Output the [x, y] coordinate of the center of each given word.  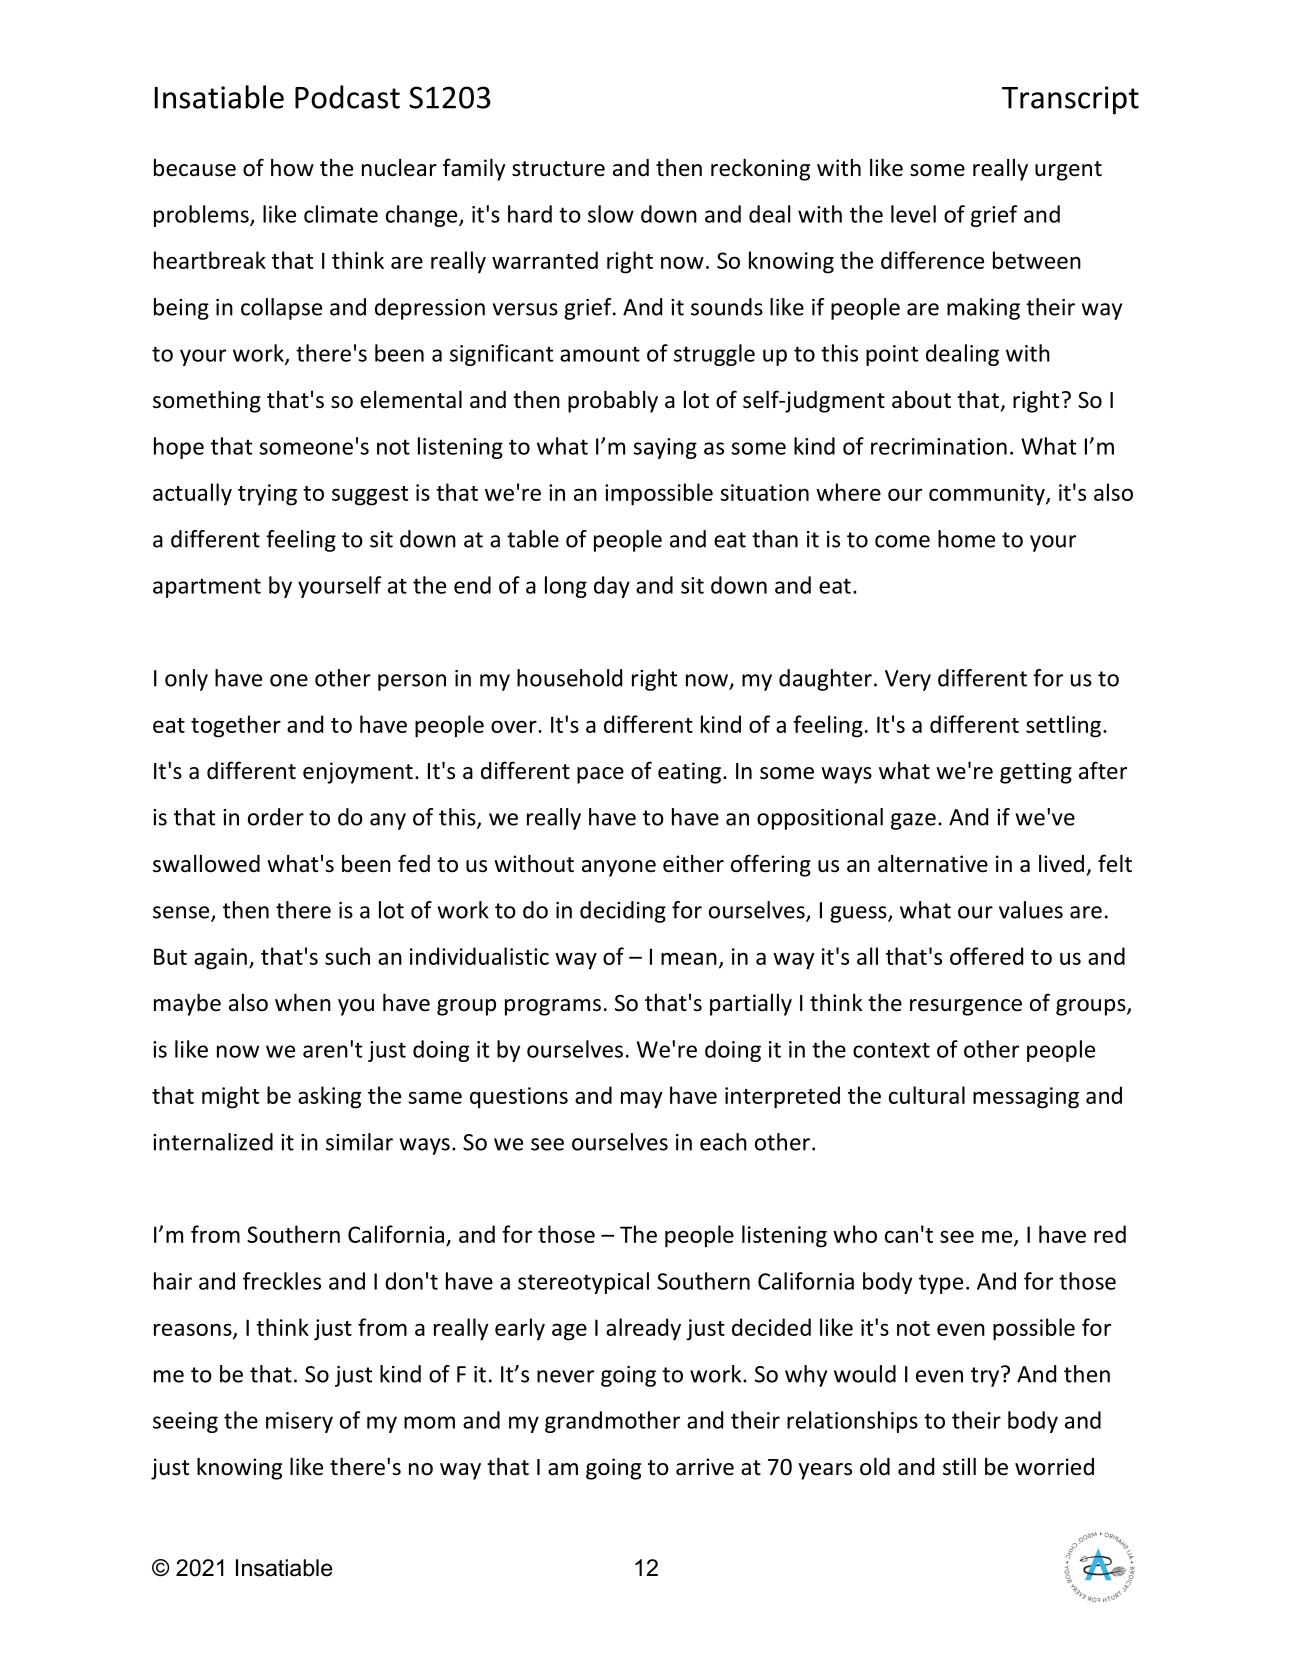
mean [689, 958]
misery [299, 1422]
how [292, 167]
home [966, 539]
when [303, 1002]
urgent [1068, 171]
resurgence [966, 1007]
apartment [207, 588]
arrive [705, 1467]
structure [558, 169]
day [612, 587]
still [959, 1466]
